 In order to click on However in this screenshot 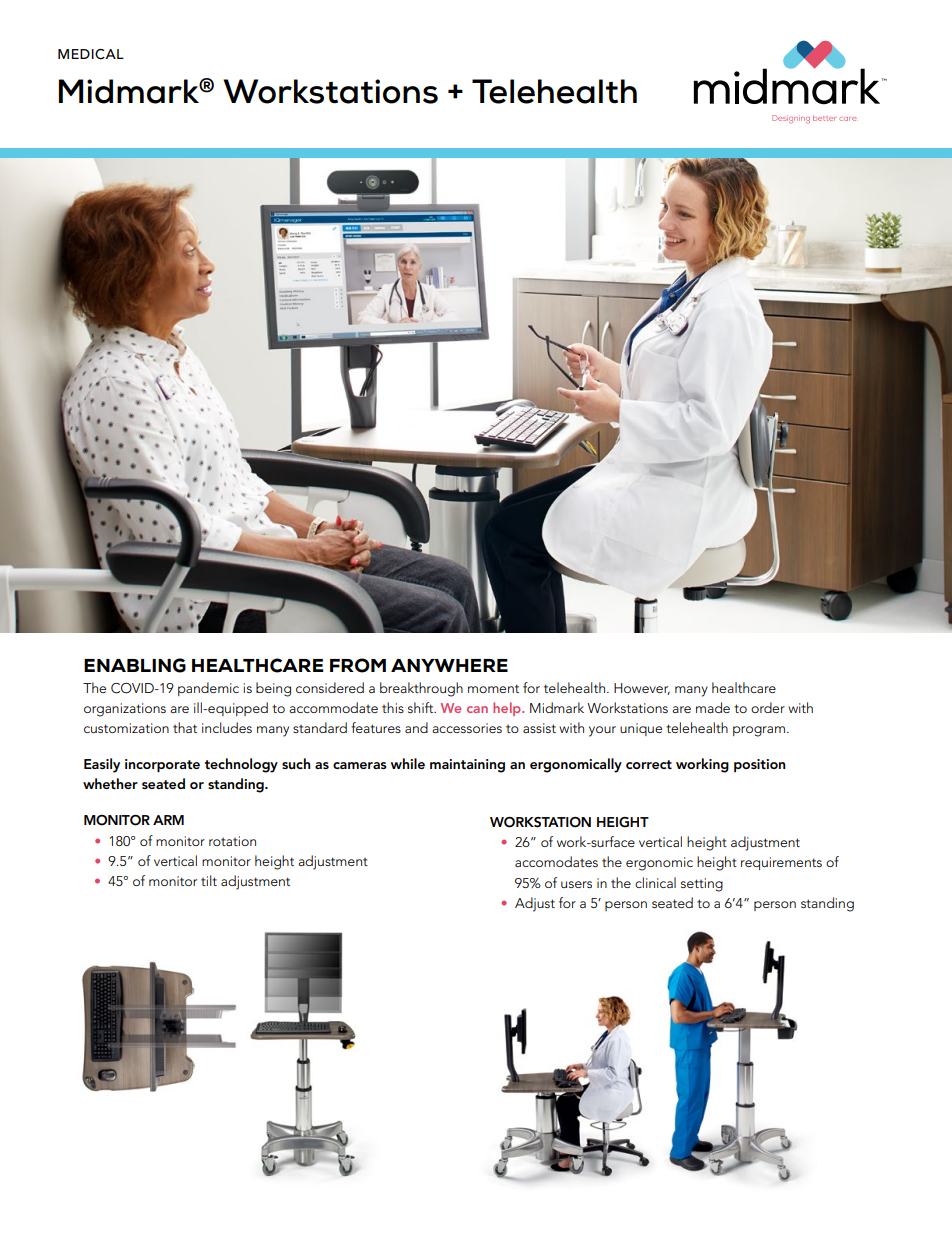, I will do `click(642, 689)`.
